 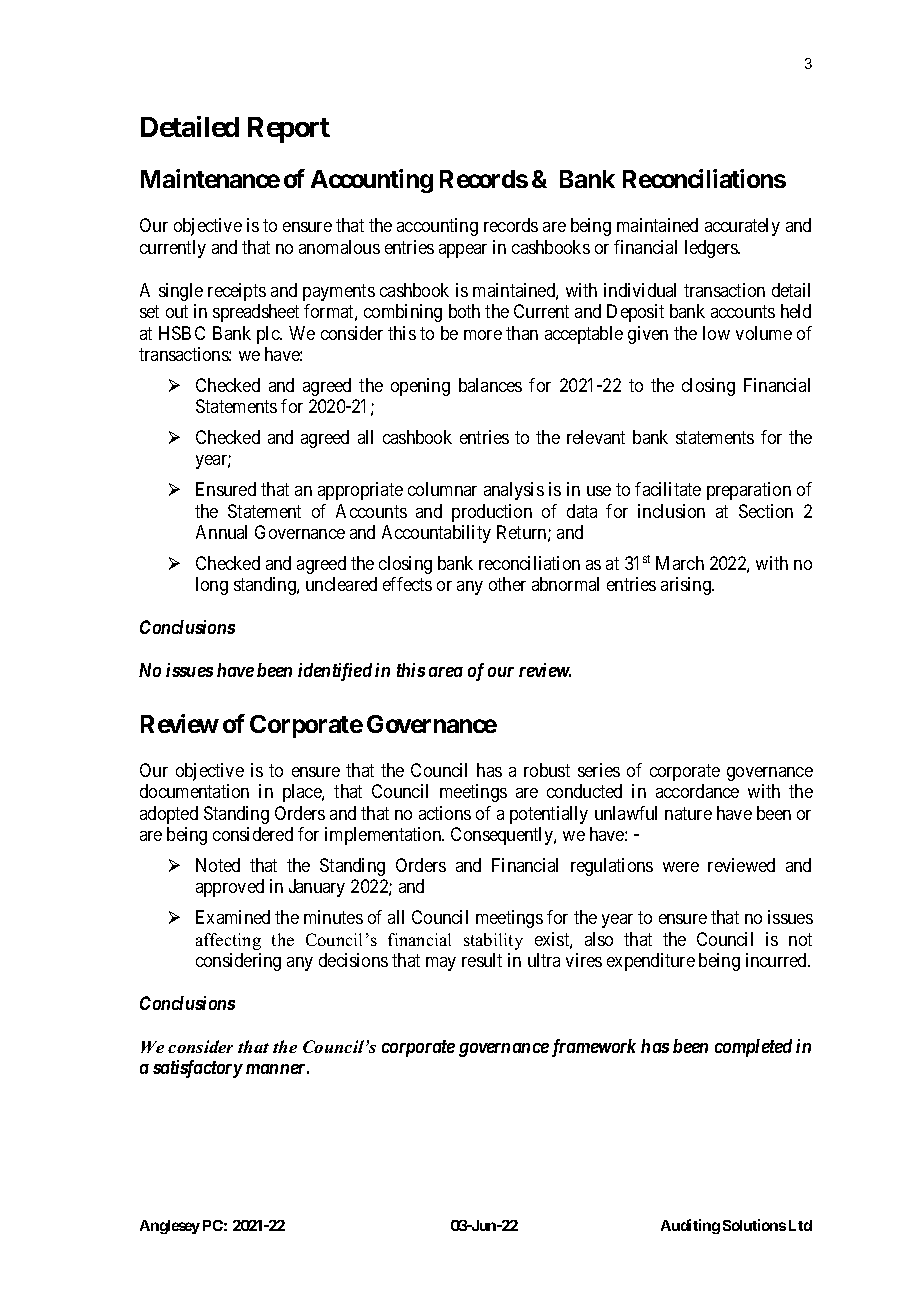 What do you see at coordinates (697, 791) in the screenshot?
I see `accordance` at bounding box center [697, 791].
